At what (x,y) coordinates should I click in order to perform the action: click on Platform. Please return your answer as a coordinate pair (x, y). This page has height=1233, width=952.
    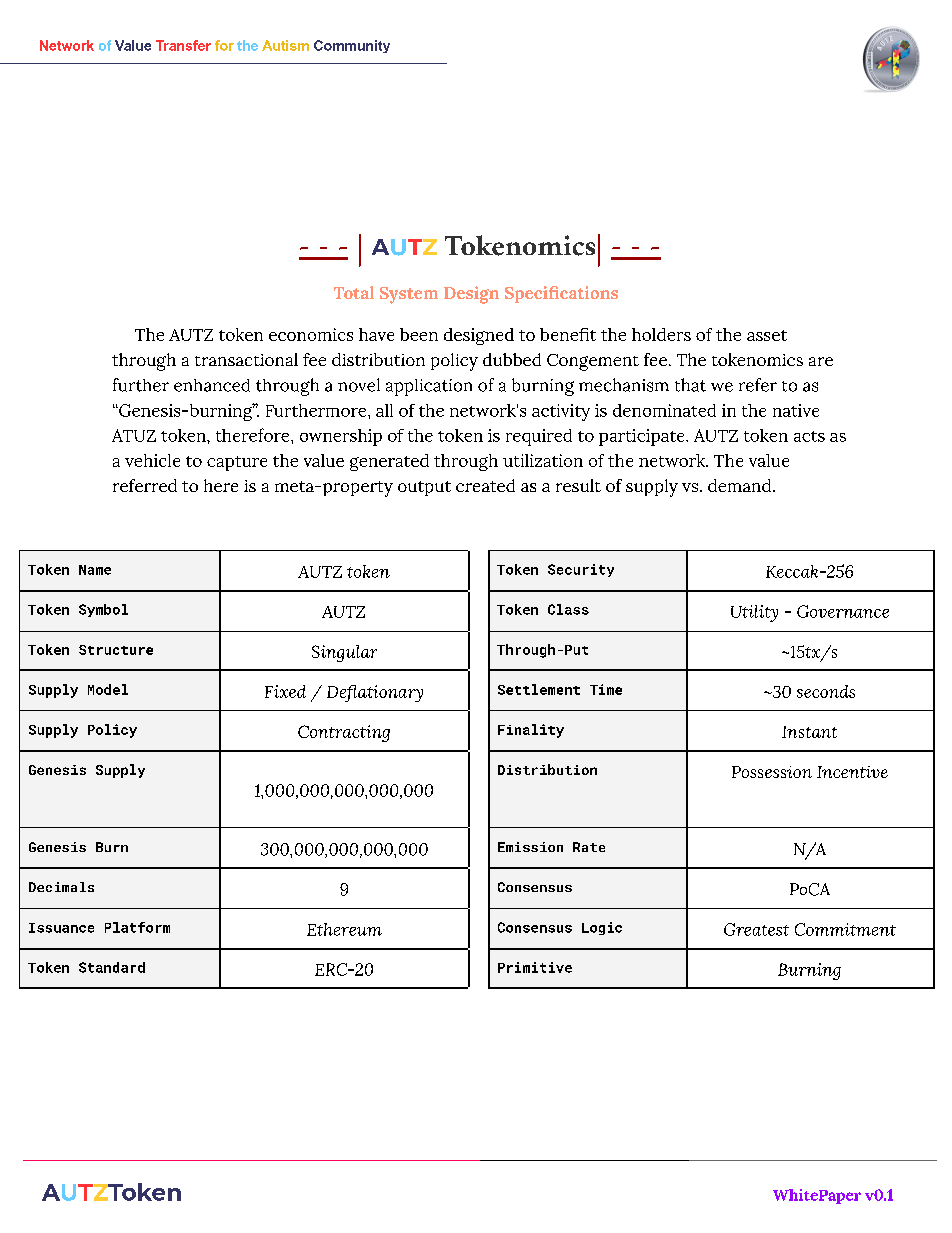
    Looking at the image, I should click on (137, 927).
